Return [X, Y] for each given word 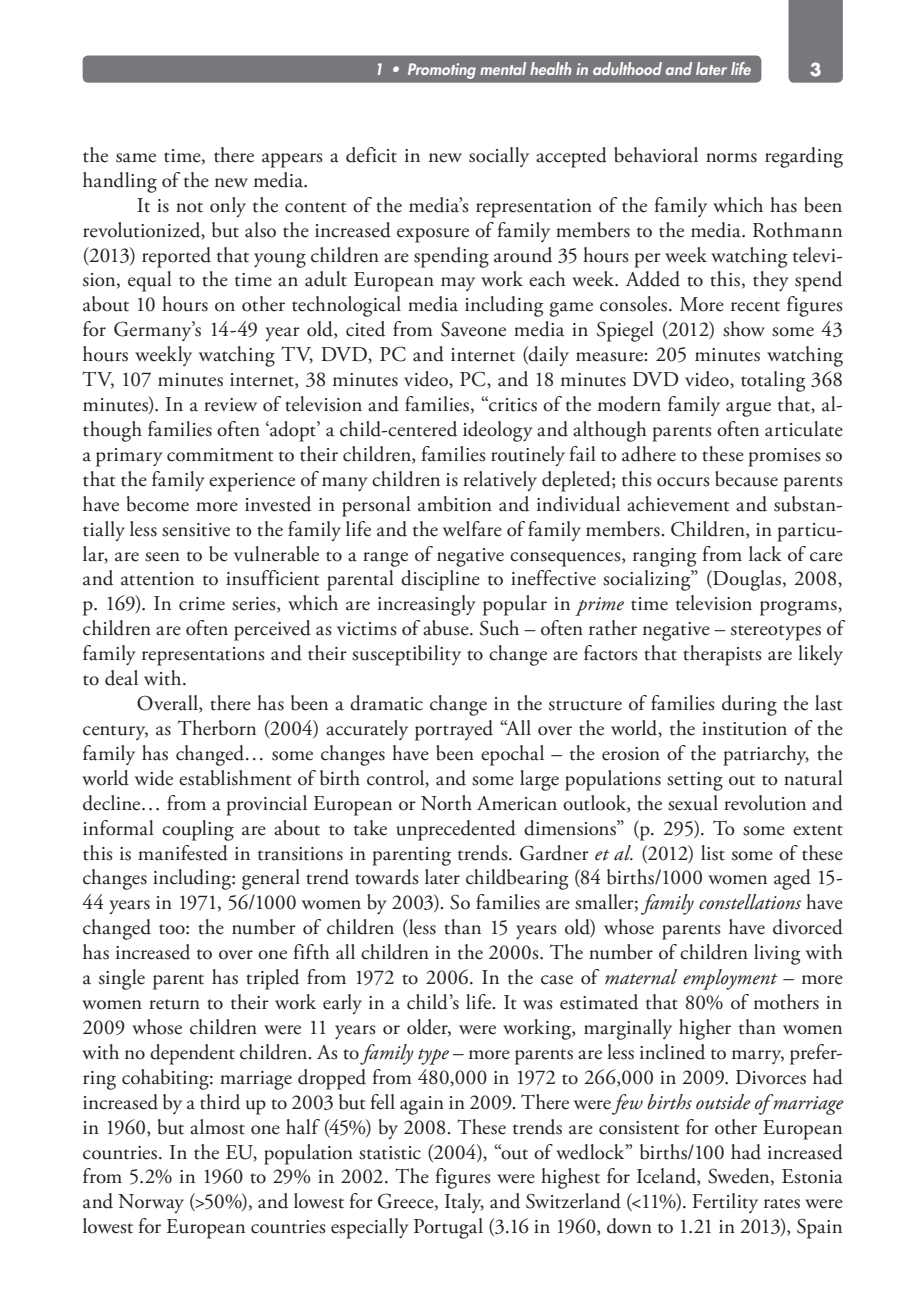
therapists [722, 655]
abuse [447, 628]
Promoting [442, 71]
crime [202, 604]
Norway [151, 1203]
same [136, 158]
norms [731, 158]
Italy [464, 1203]
